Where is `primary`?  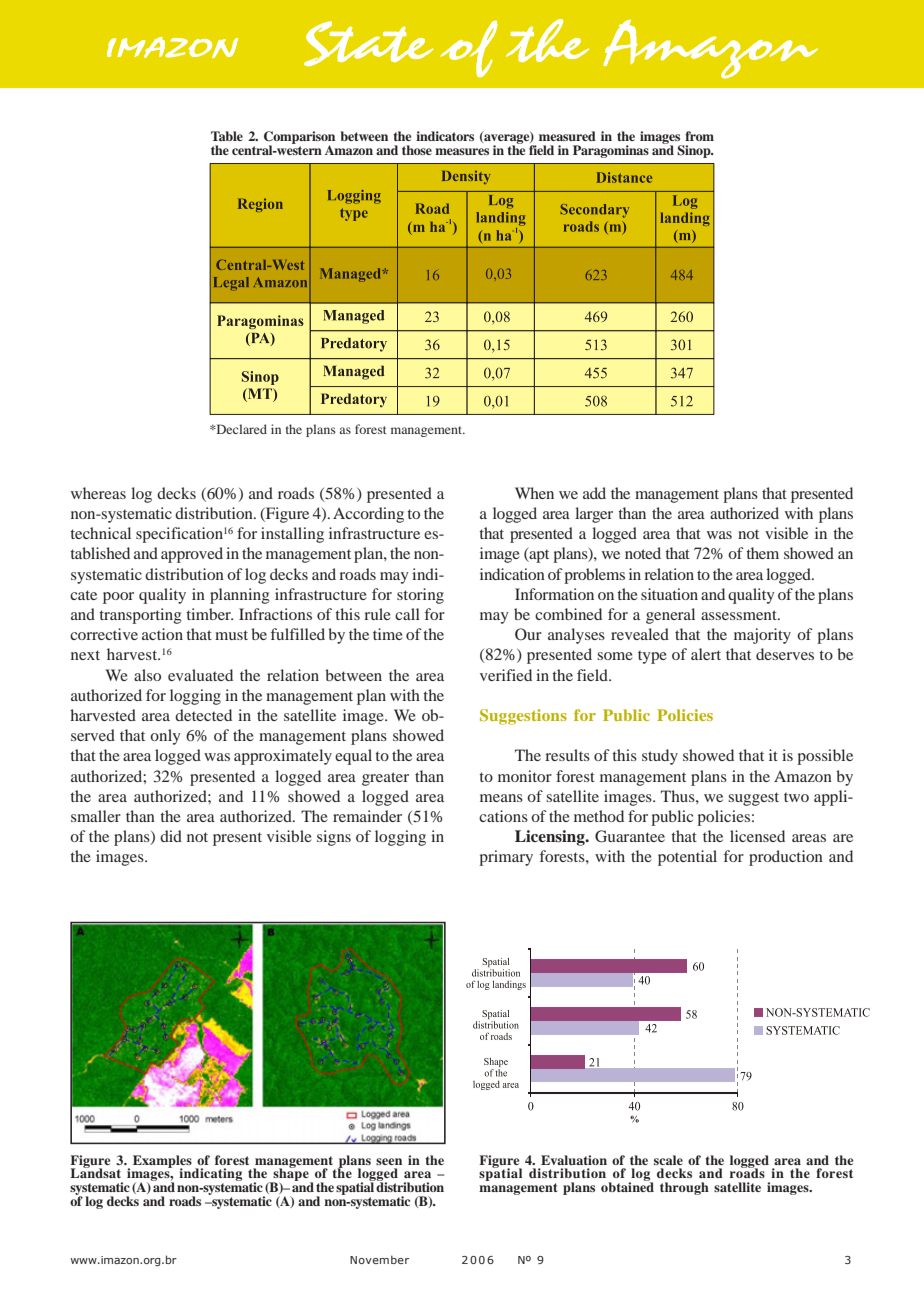
primary is located at coordinates (506, 858).
